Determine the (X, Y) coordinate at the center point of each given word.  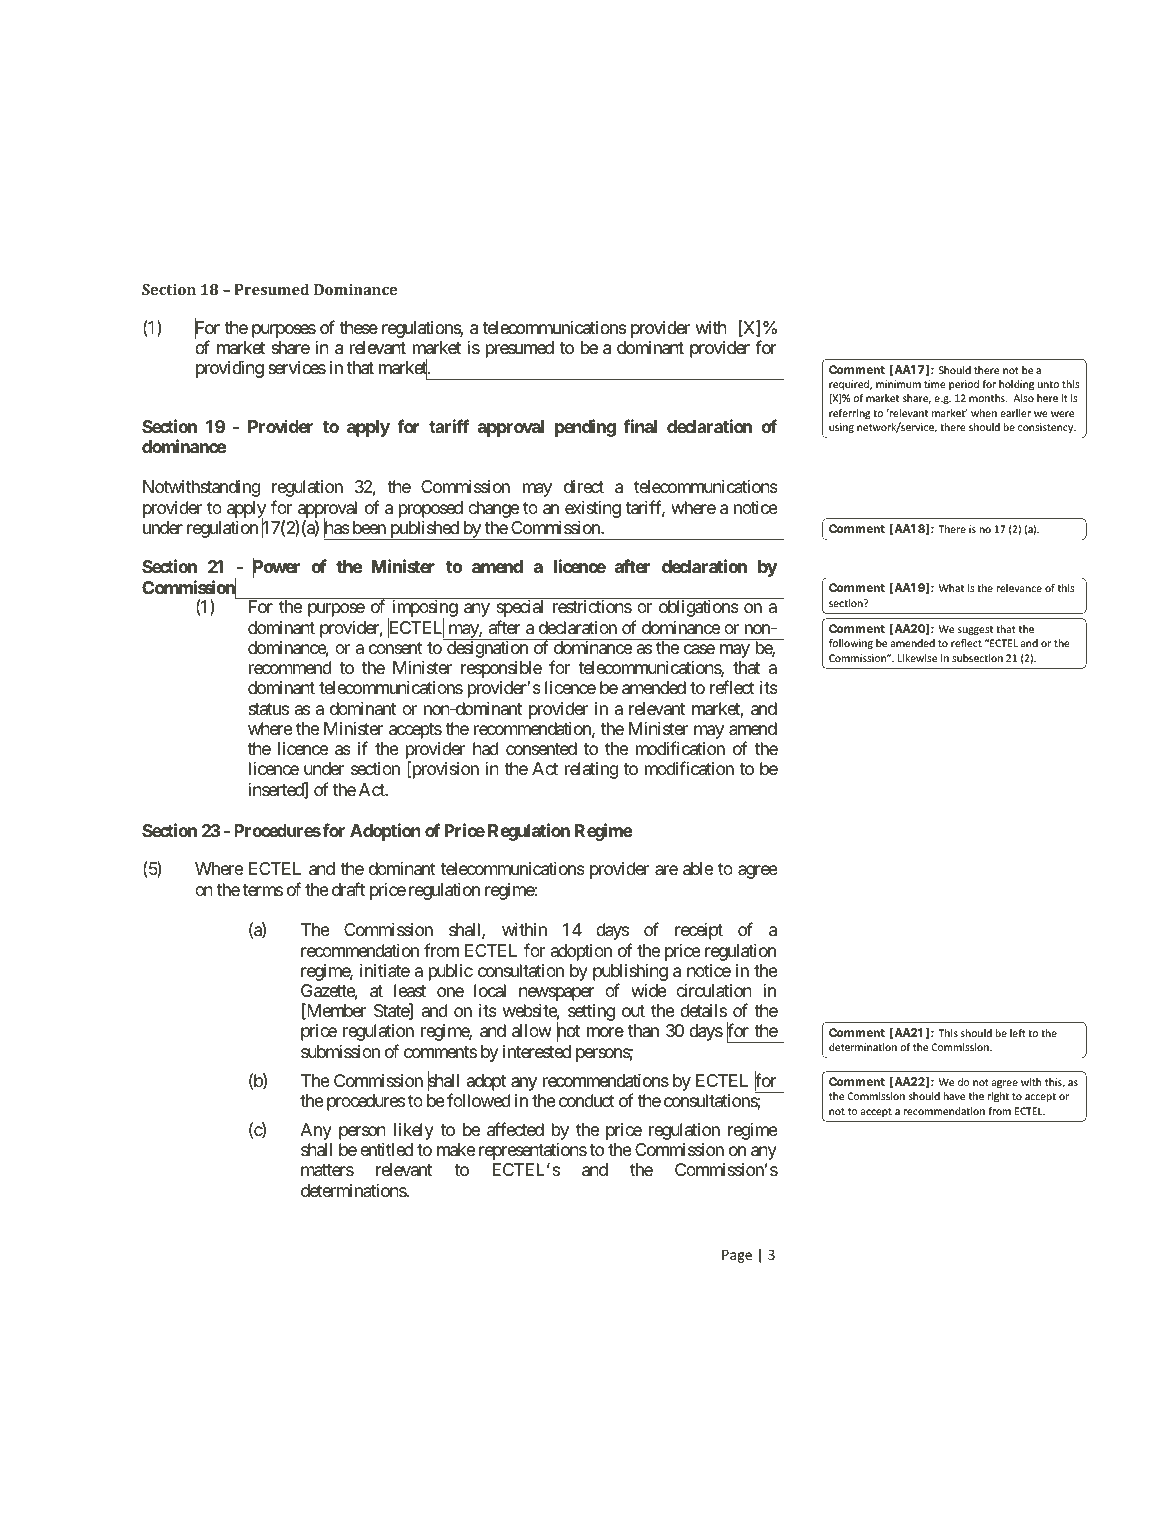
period (964, 385)
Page (737, 1256)
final (640, 426)
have (954, 1096)
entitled (386, 1149)
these (358, 327)
